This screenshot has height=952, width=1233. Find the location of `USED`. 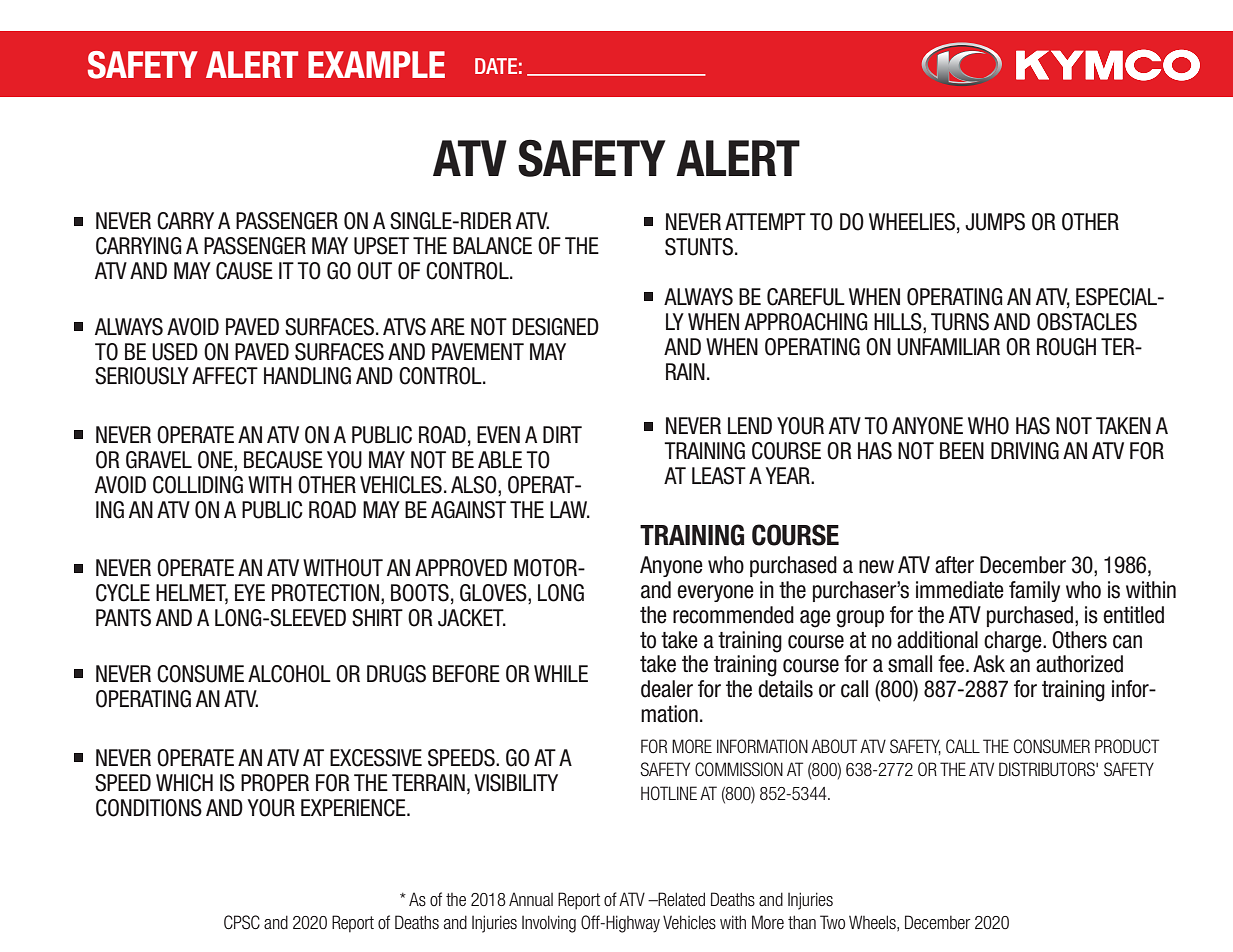

USED is located at coordinates (175, 352).
